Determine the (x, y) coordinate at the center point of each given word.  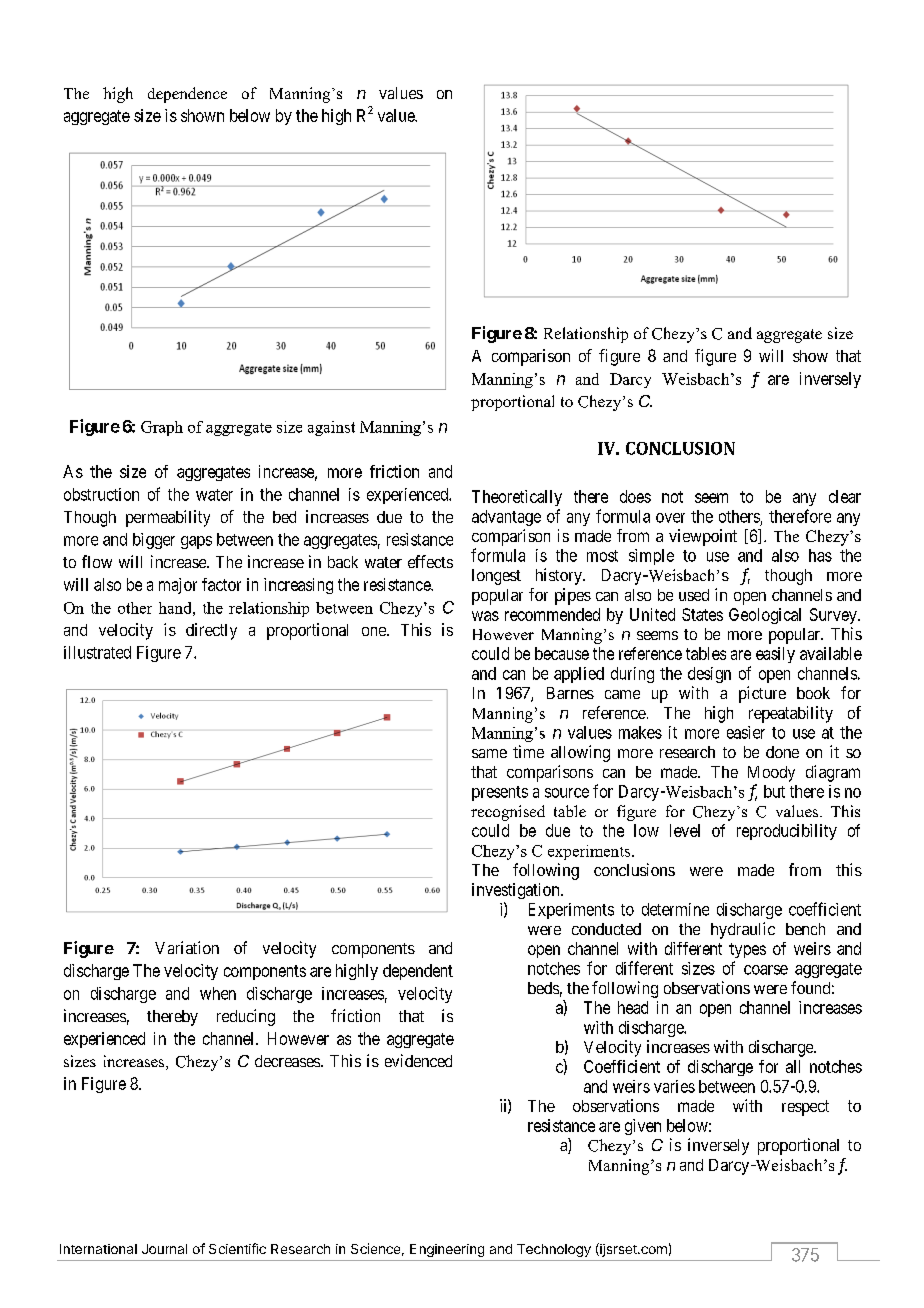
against (331, 428)
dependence (187, 95)
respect (805, 1108)
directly (211, 631)
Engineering (447, 1250)
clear (845, 496)
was (485, 616)
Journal (164, 1249)
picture (762, 694)
